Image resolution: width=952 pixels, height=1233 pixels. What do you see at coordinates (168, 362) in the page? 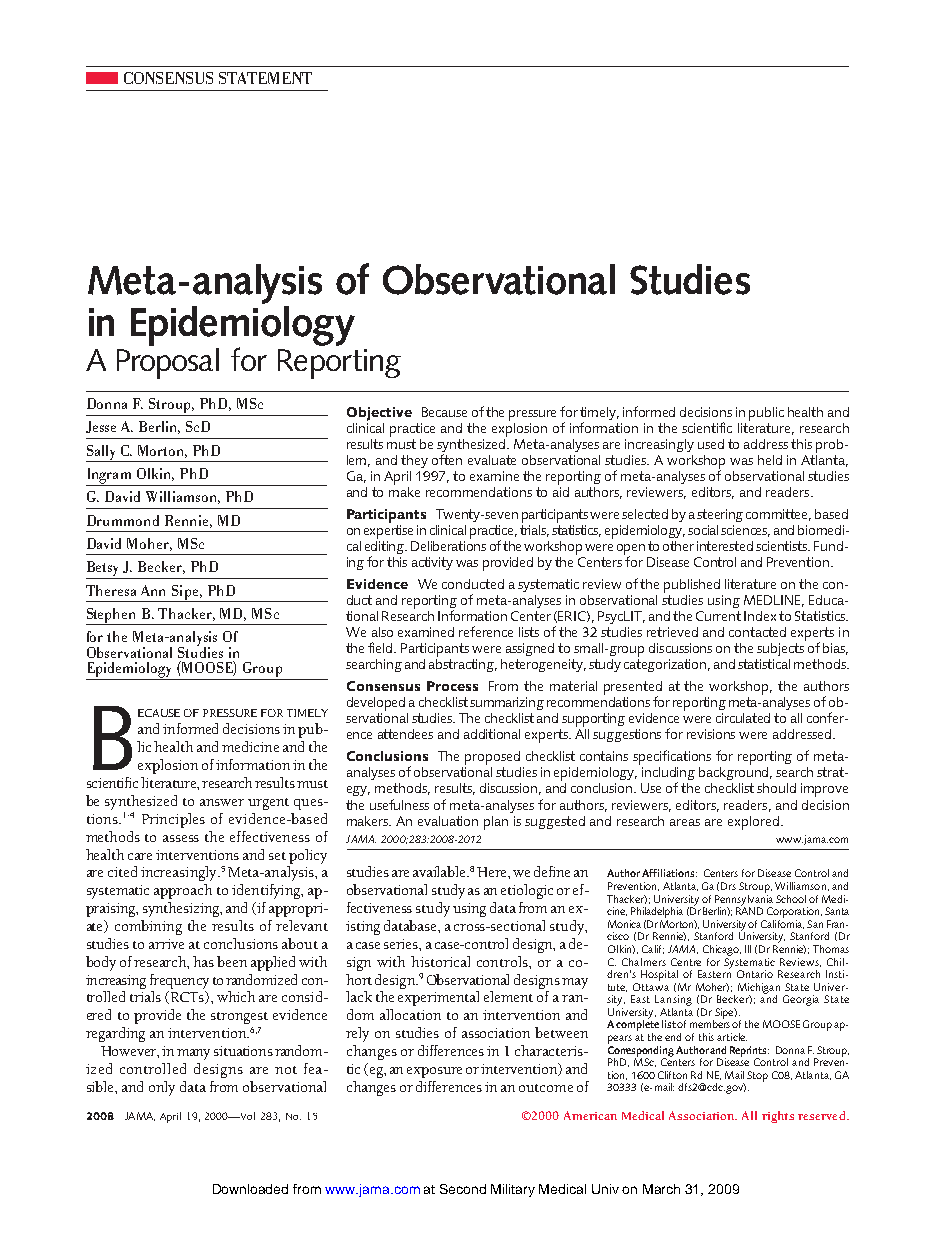
I see `Proposal` at bounding box center [168, 362].
